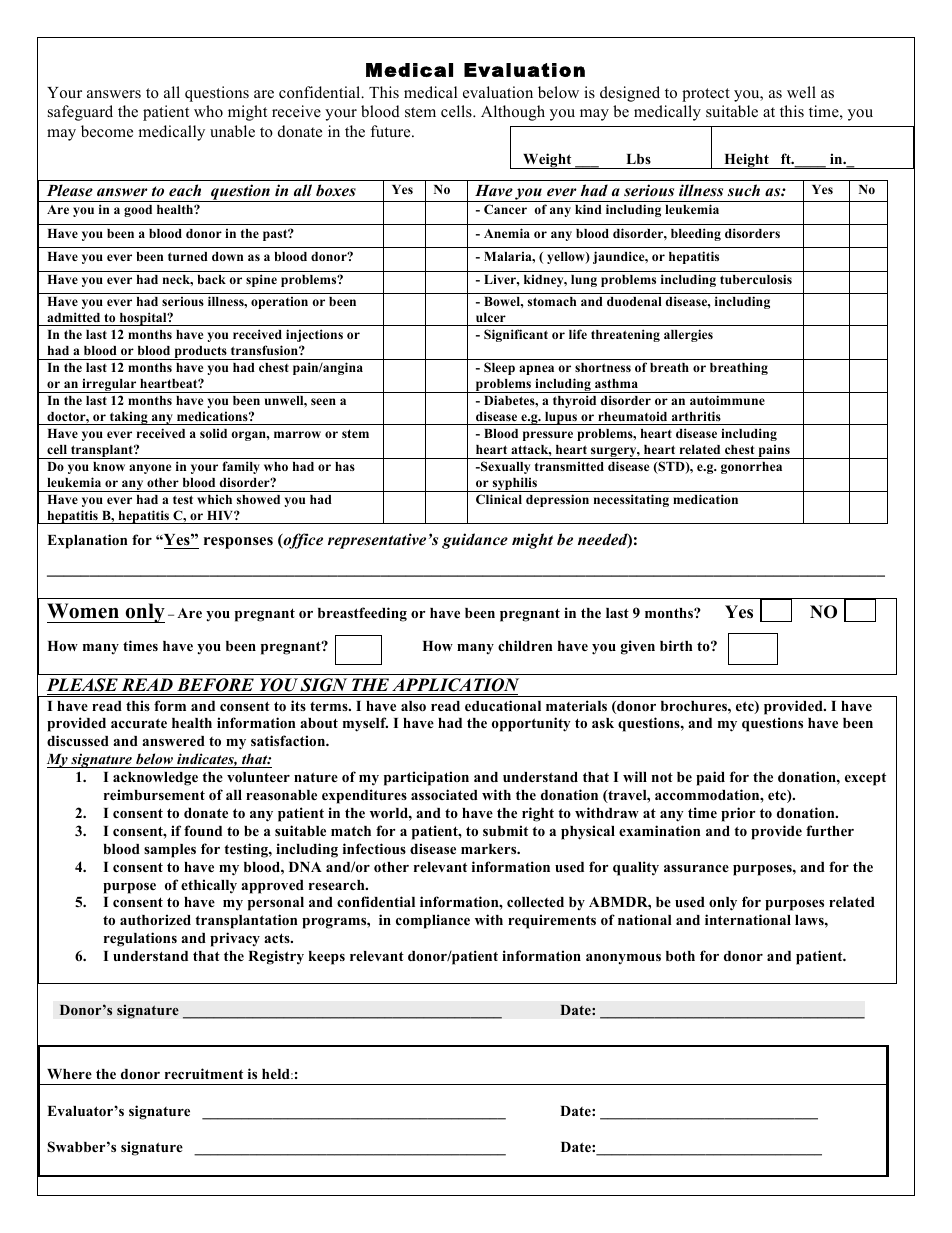 The width and height of the screenshot is (952, 1233). What do you see at coordinates (128, 418) in the screenshot?
I see `taking` at bounding box center [128, 418].
